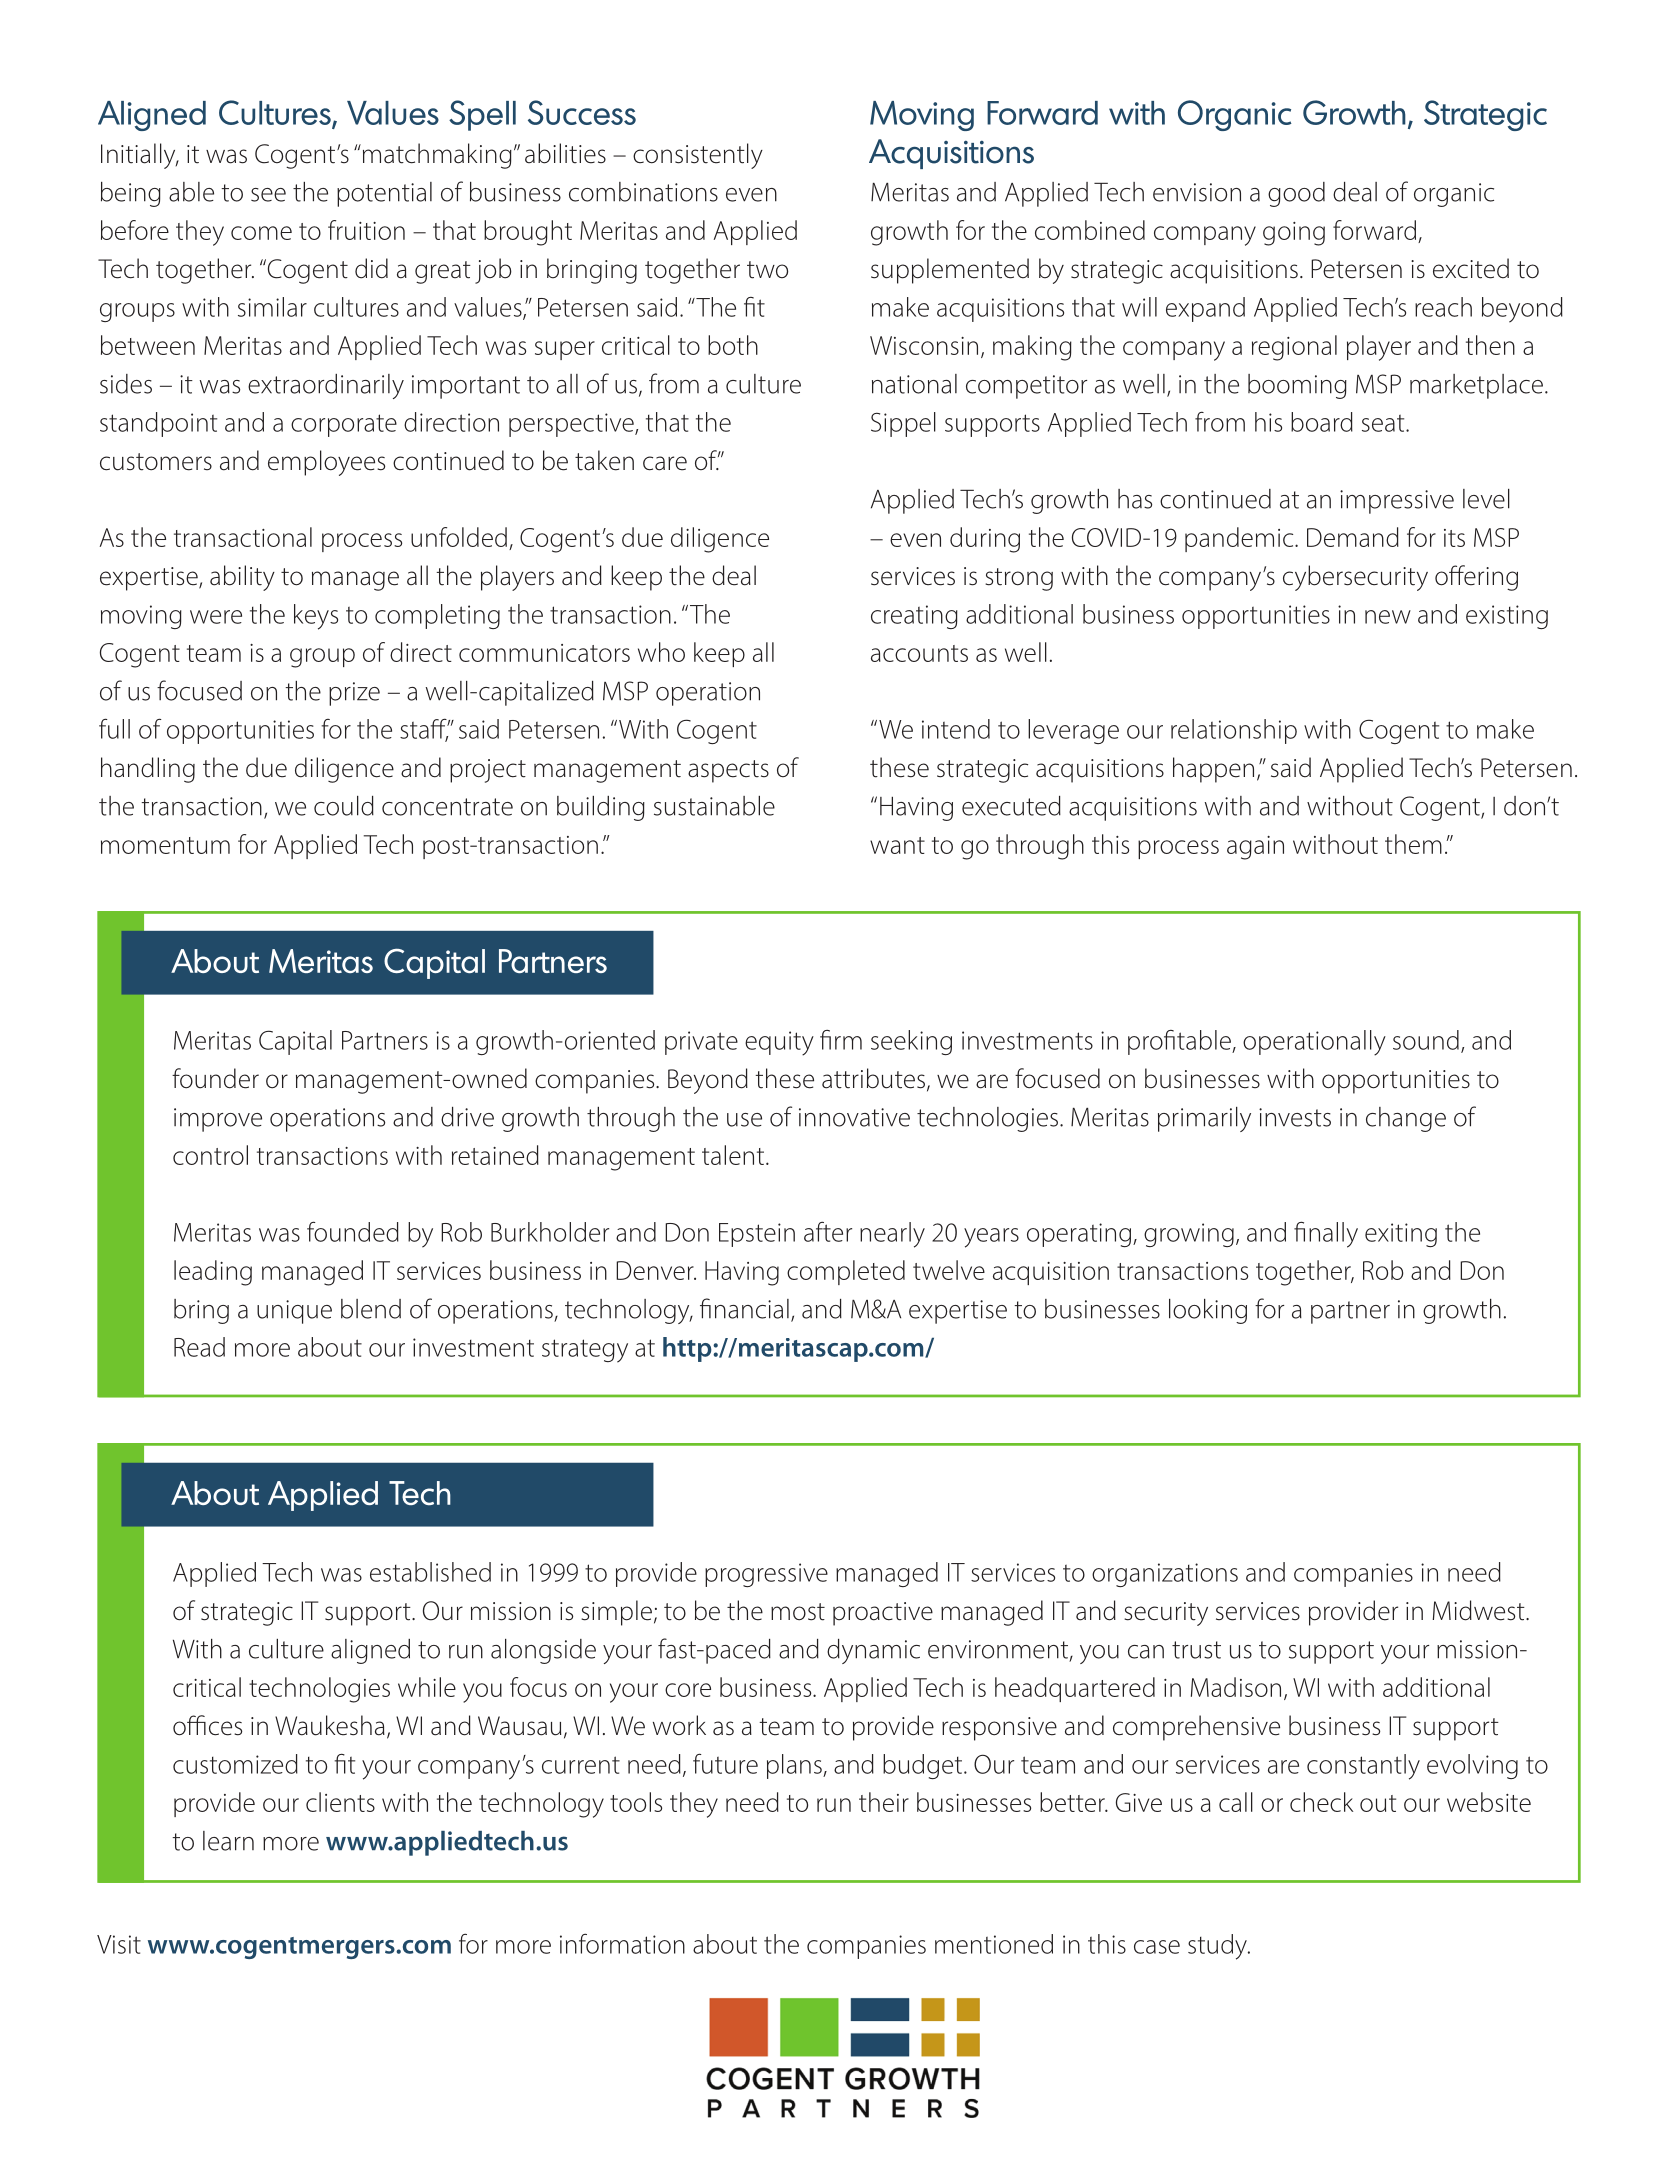  Describe the element at coordinates (828, 1231) in the screenshot. I see `after` at that location.
